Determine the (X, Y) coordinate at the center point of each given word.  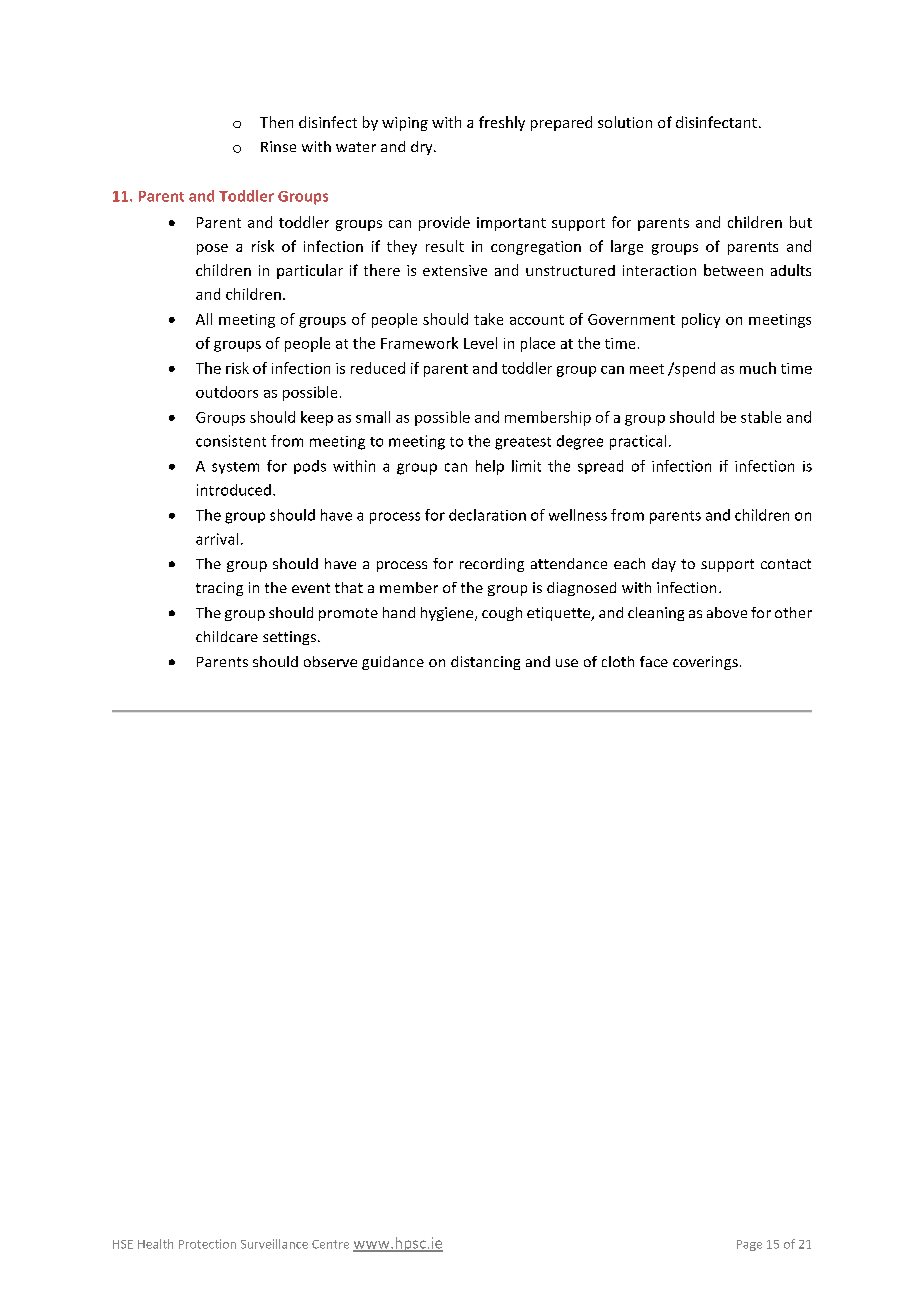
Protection (207, 1244)
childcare (227, 636)
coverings (705, 663)
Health (155, 1244)
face (654, 661)
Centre (330, 1244)
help (490, 467)
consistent (231, 441)
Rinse (278, 146)
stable (761, 417)
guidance (393, 663)
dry (423, 148)
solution (625, 122)
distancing (485, 663)
